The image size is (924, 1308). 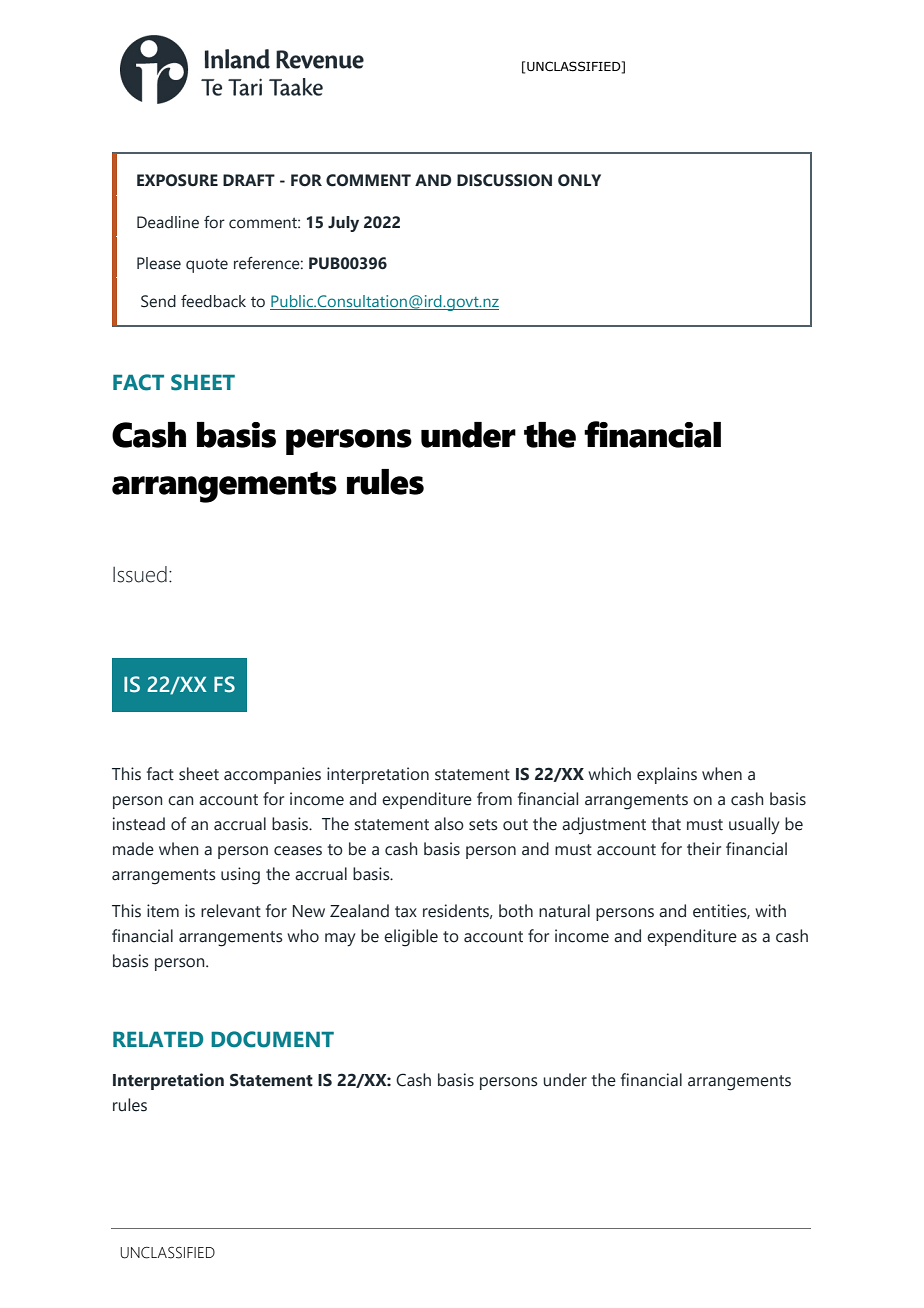 I want to click on explains, so click(x=667, y=775).
